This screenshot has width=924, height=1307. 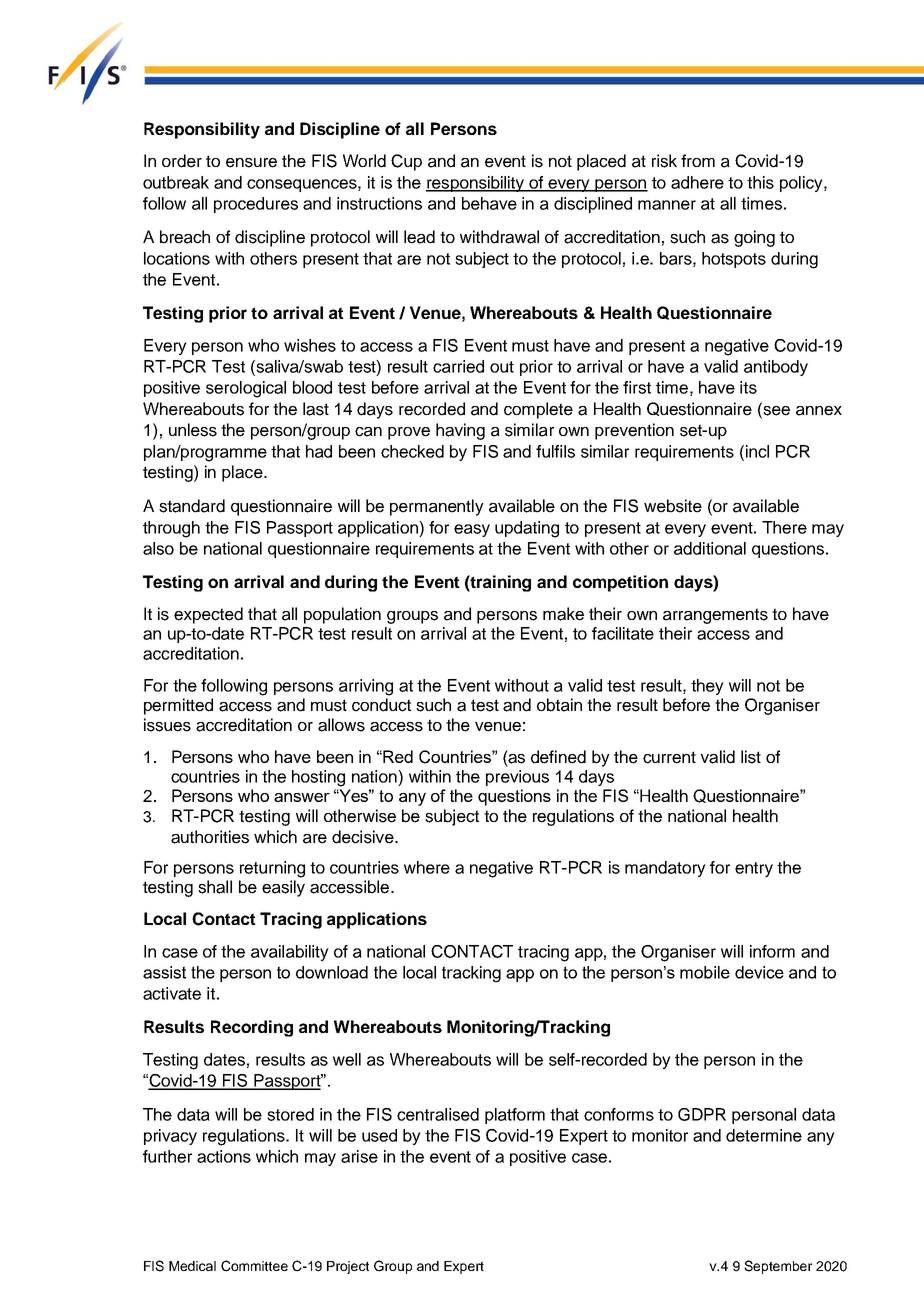 I want to click on this, so click(x=760, y=182).
